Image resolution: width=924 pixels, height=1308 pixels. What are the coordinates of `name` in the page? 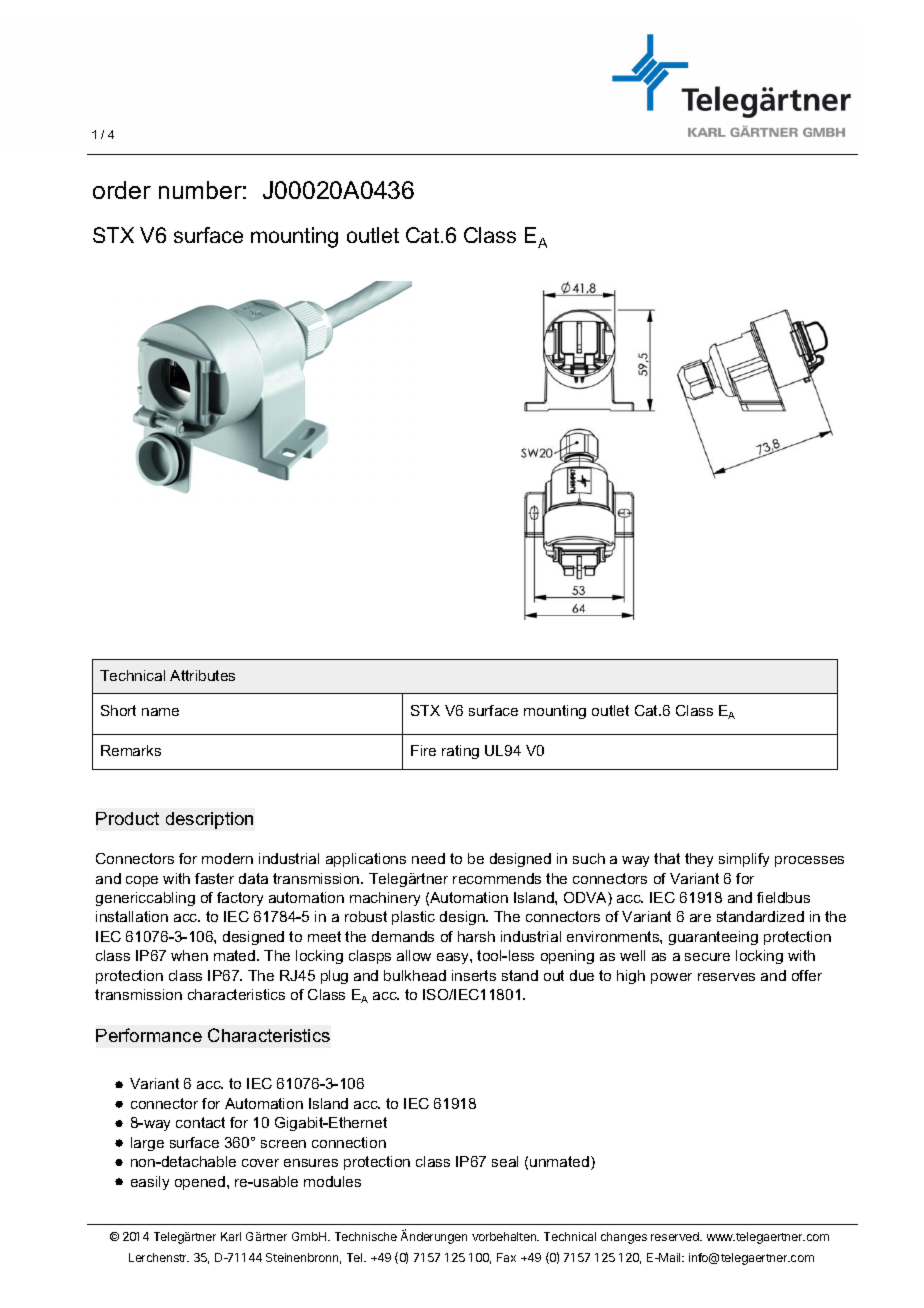 It's located at (160, 712).
